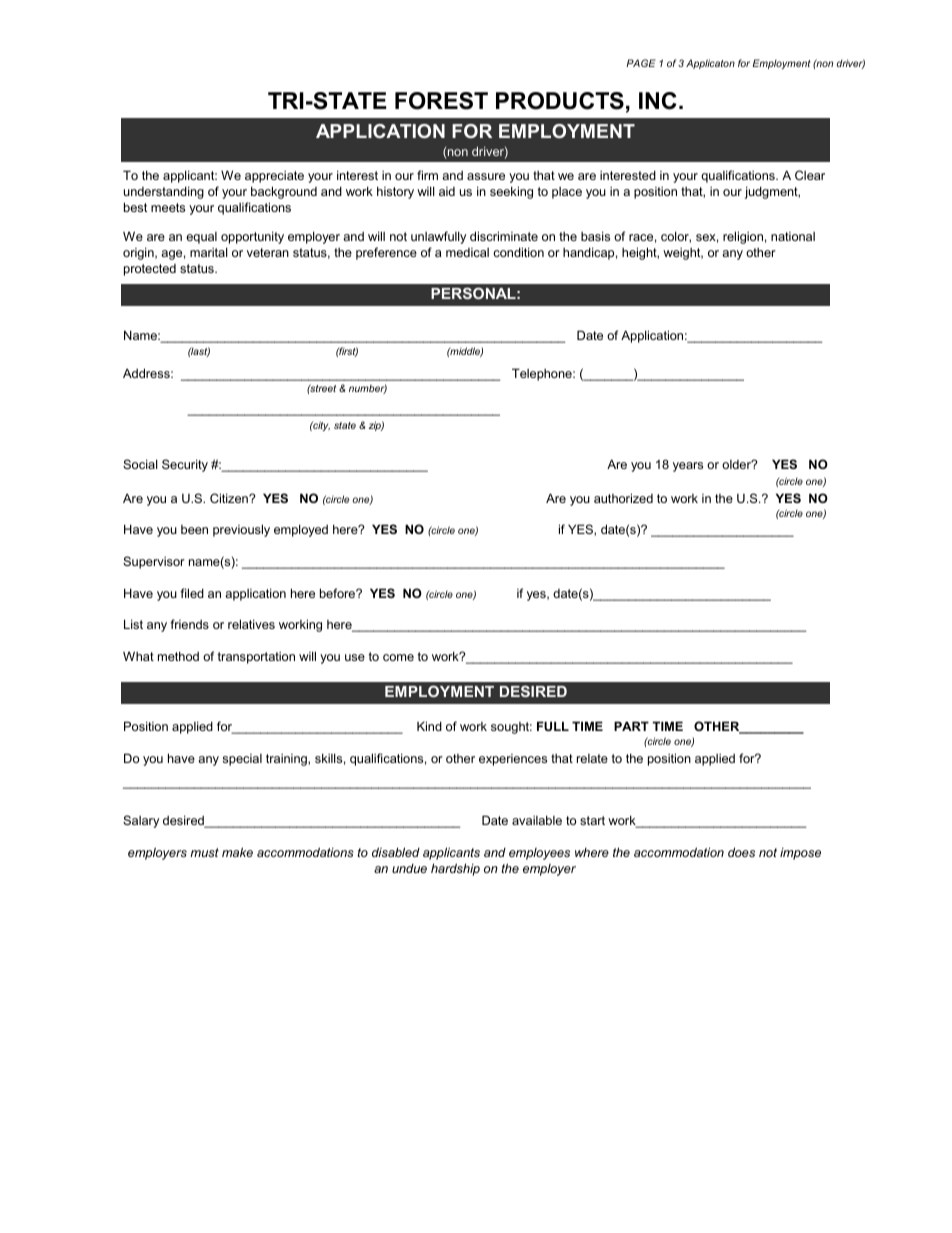 Image resolution: width=952 pixels, height=1233 pixels. What do you see at coordinates (688, 467) in the page?
I see `years` at bounding box center [688, 467].
